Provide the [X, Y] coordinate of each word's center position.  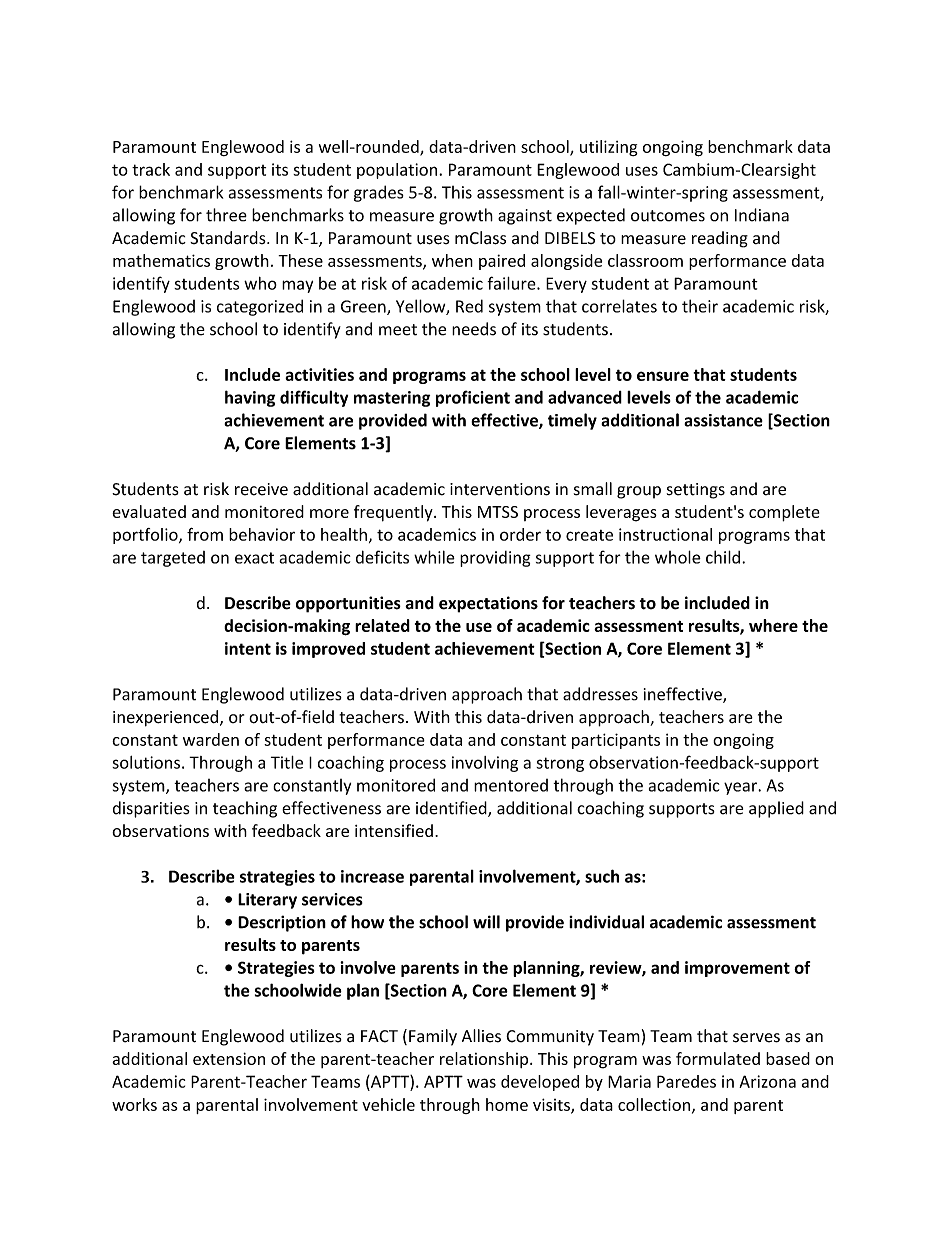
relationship [485, 1060]
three [226, 215]
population [398, 171]
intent [248, 648]
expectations [488, 604]
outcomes [668, 216]
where [773, 625]
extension [229, 1058]
